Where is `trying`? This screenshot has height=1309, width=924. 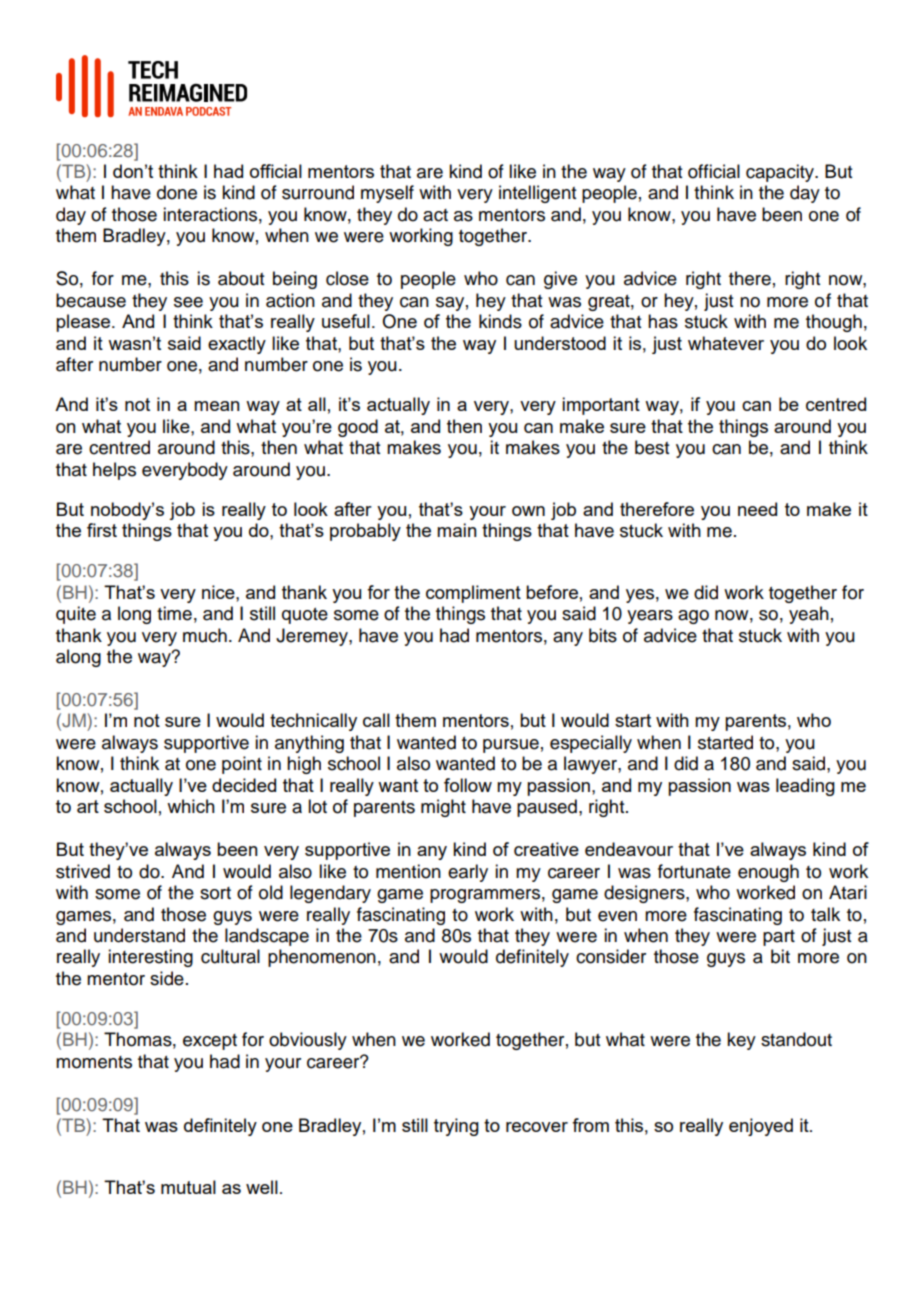
trying is located at coordinates (456, 1127).
